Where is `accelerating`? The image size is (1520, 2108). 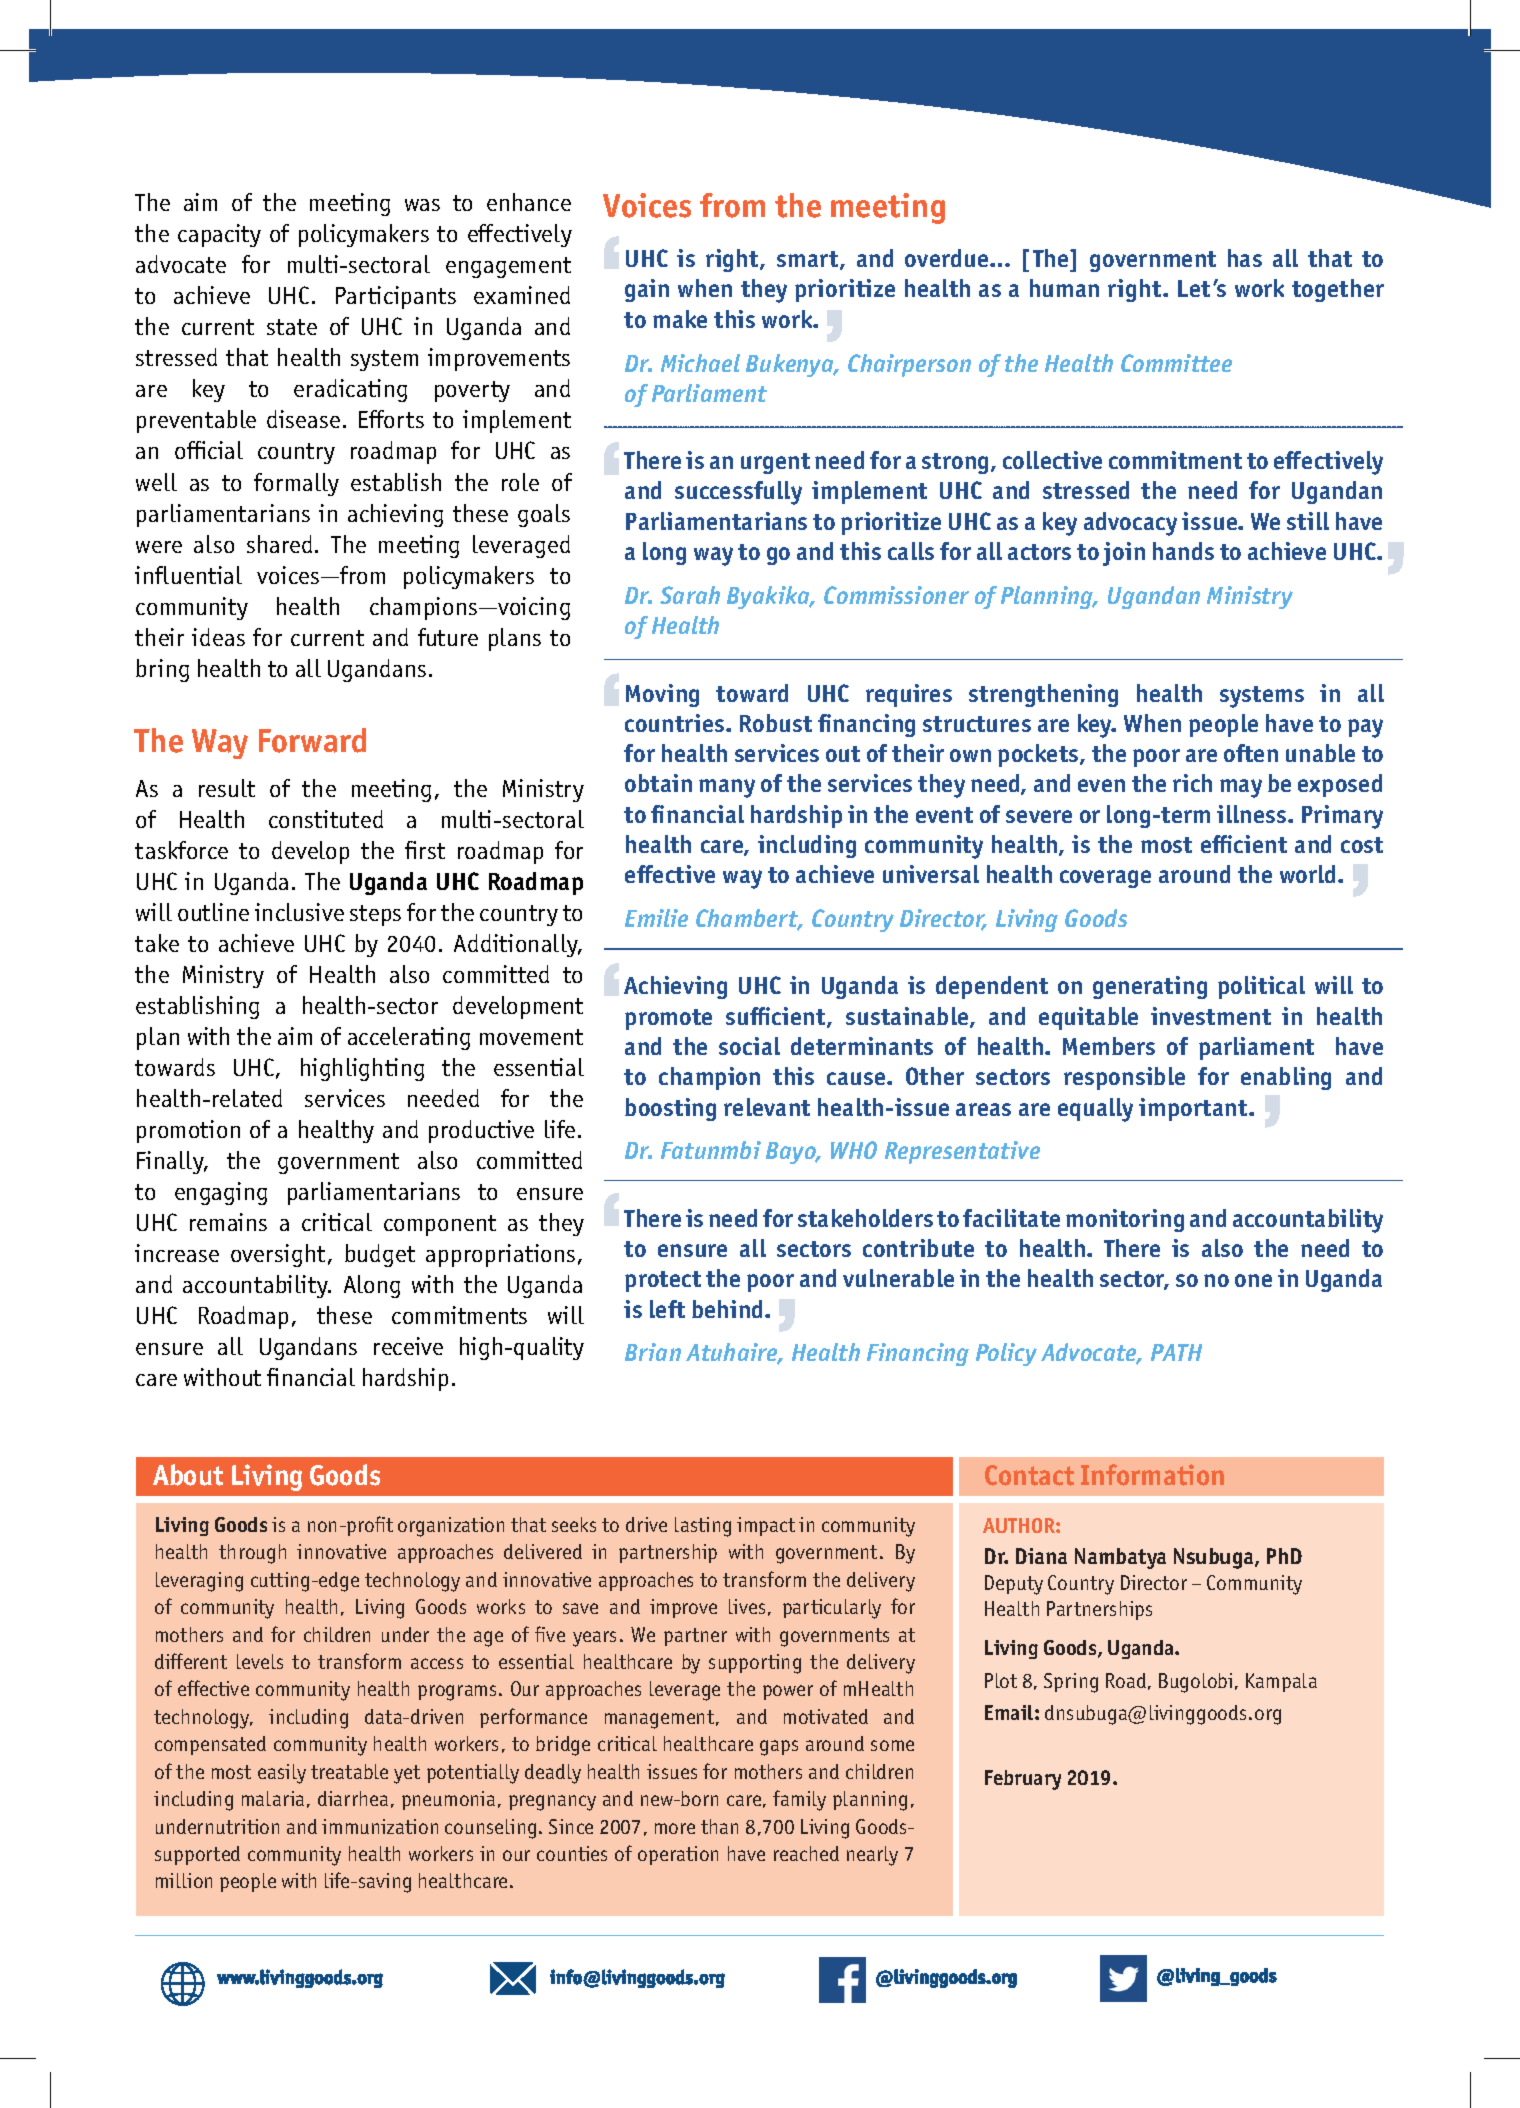
accelerating is located at coordinates (409, 1038).
